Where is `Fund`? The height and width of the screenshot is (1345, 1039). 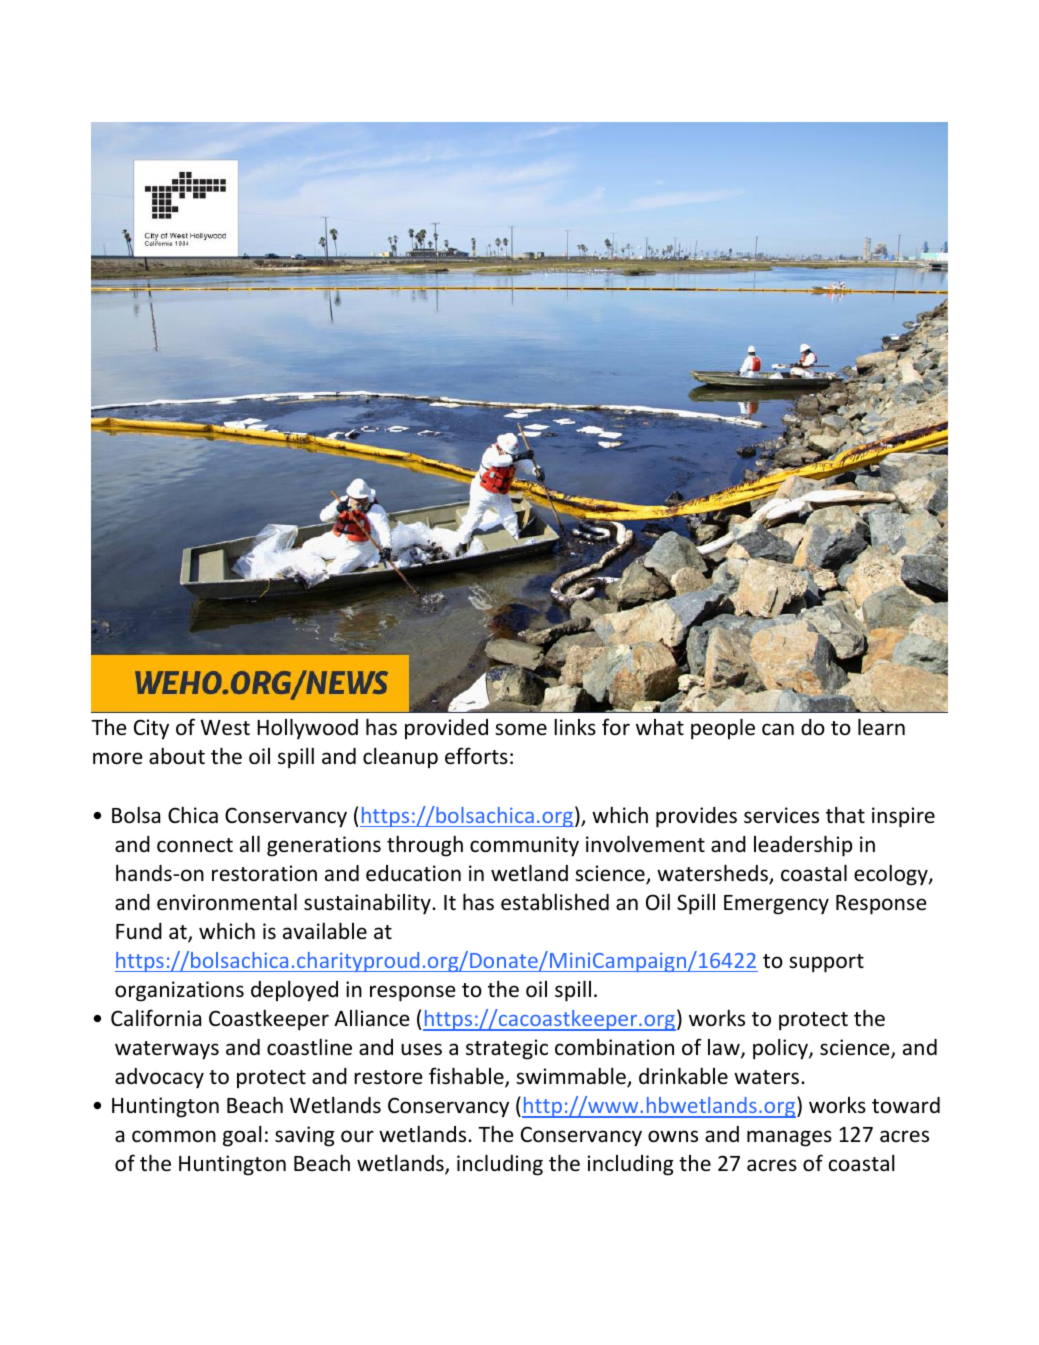
Fund is located at coordinates (139, 931).
